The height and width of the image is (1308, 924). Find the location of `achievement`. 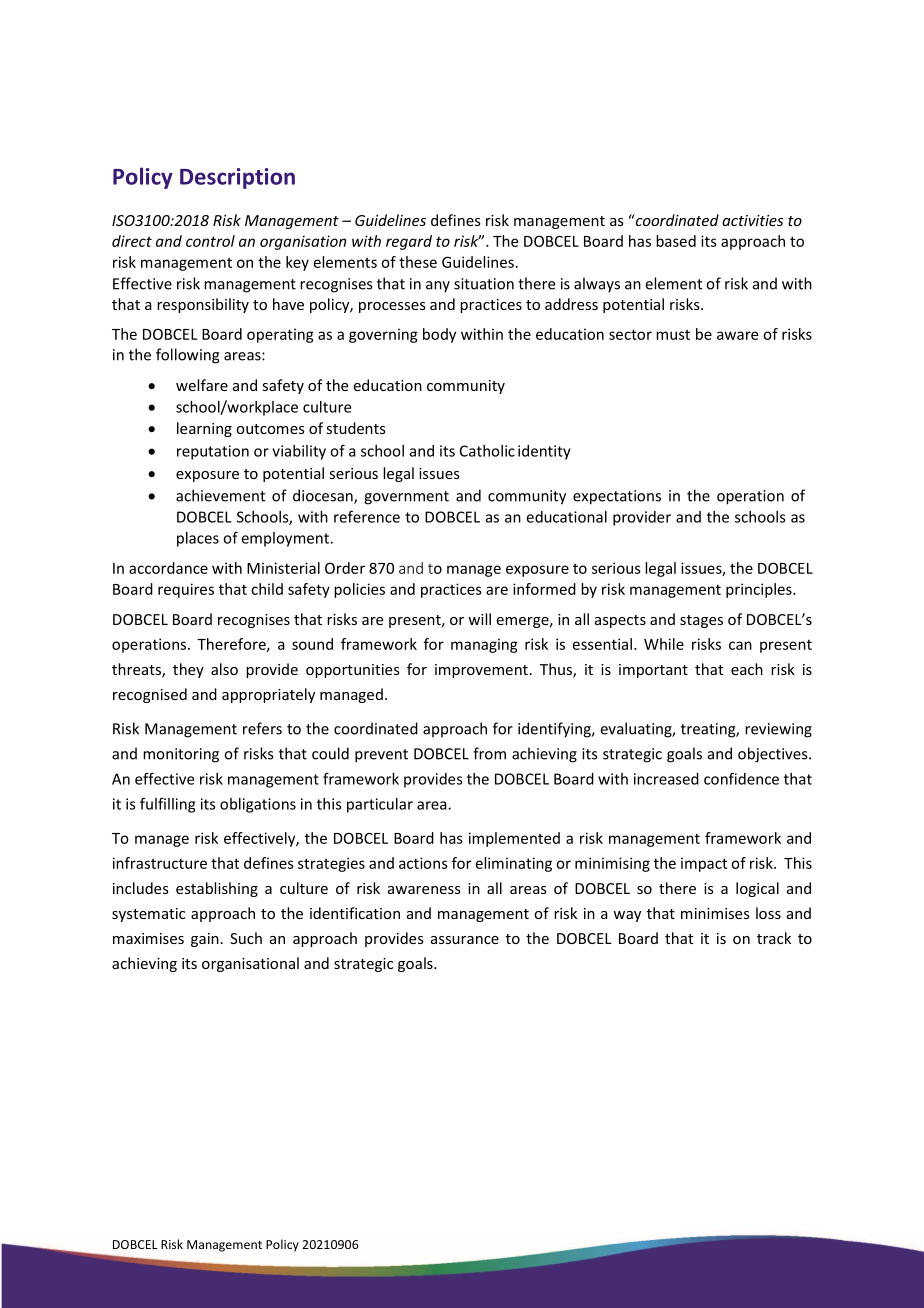

achievement is located at coordinates (220, 495).
